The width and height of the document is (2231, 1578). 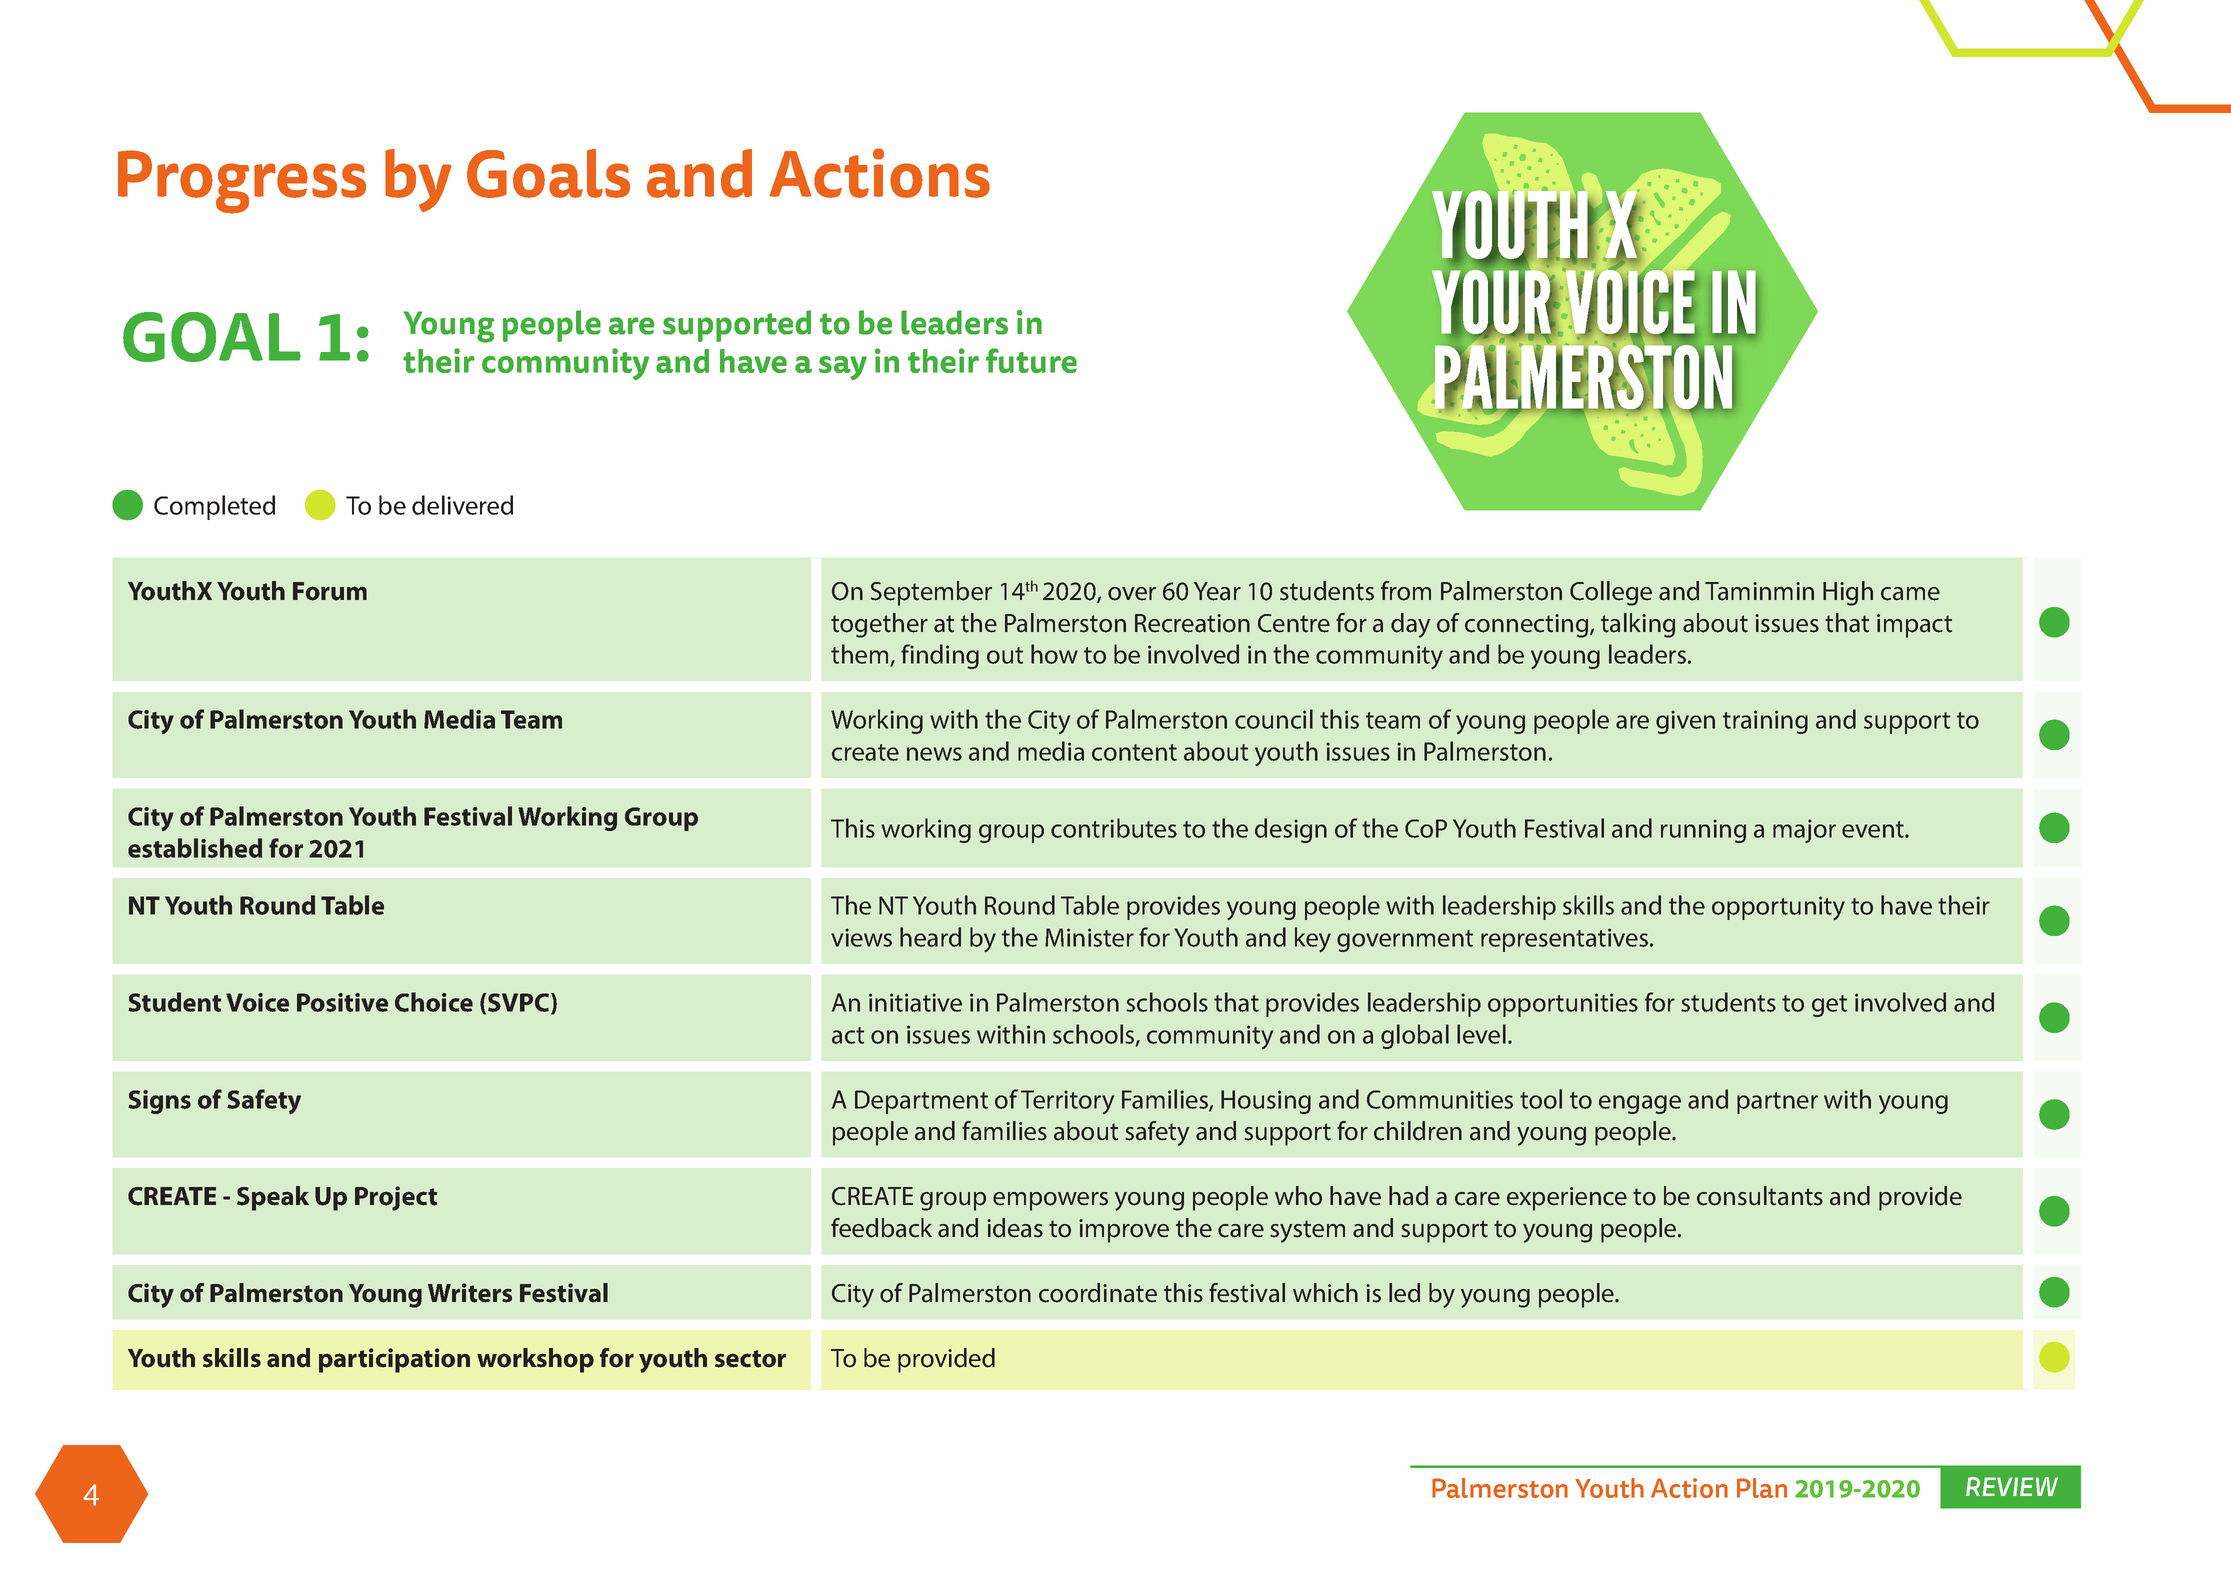 I want to click on future, so click(x=1031, y=360).
